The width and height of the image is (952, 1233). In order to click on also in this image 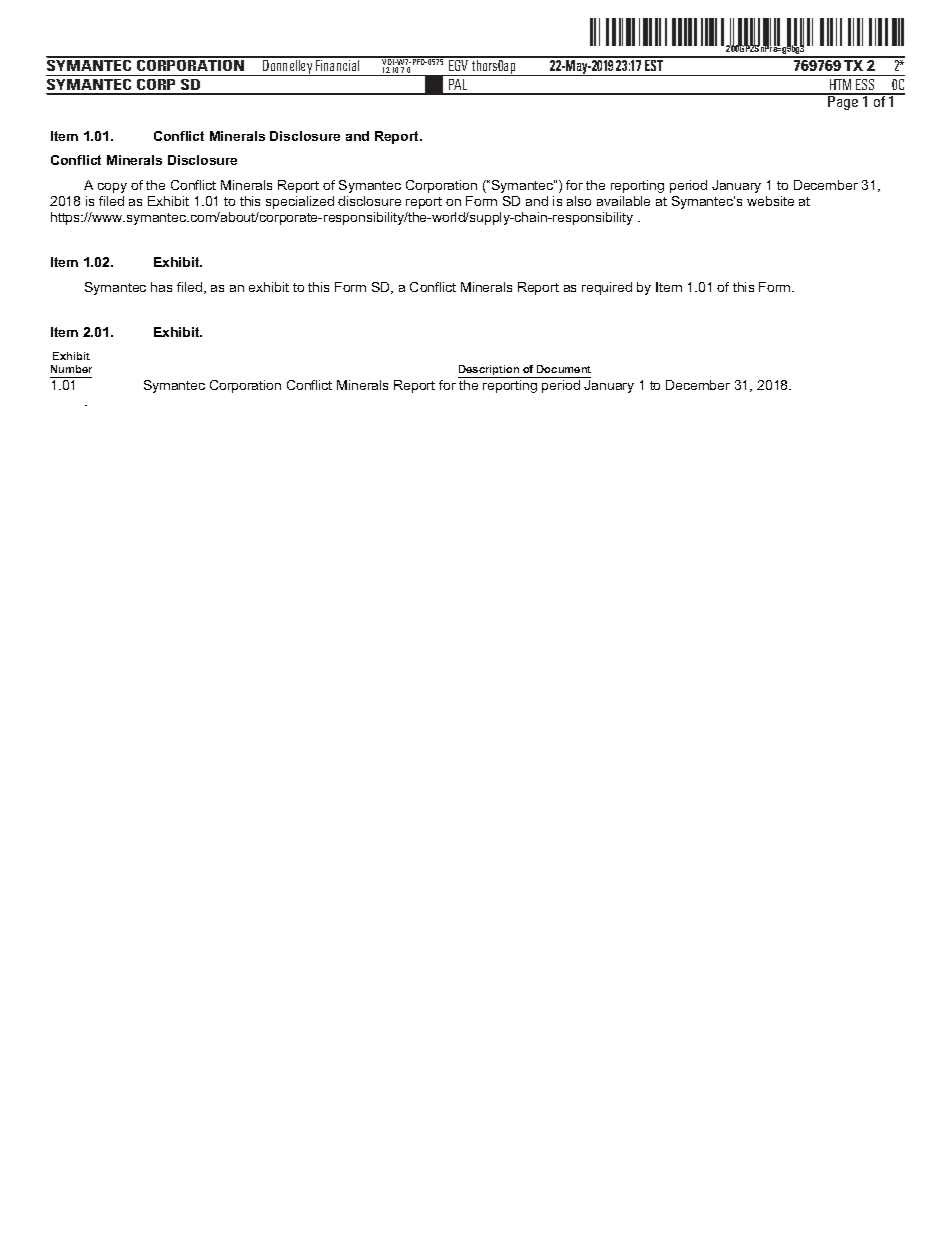, I will do `click(579, 201)`.
